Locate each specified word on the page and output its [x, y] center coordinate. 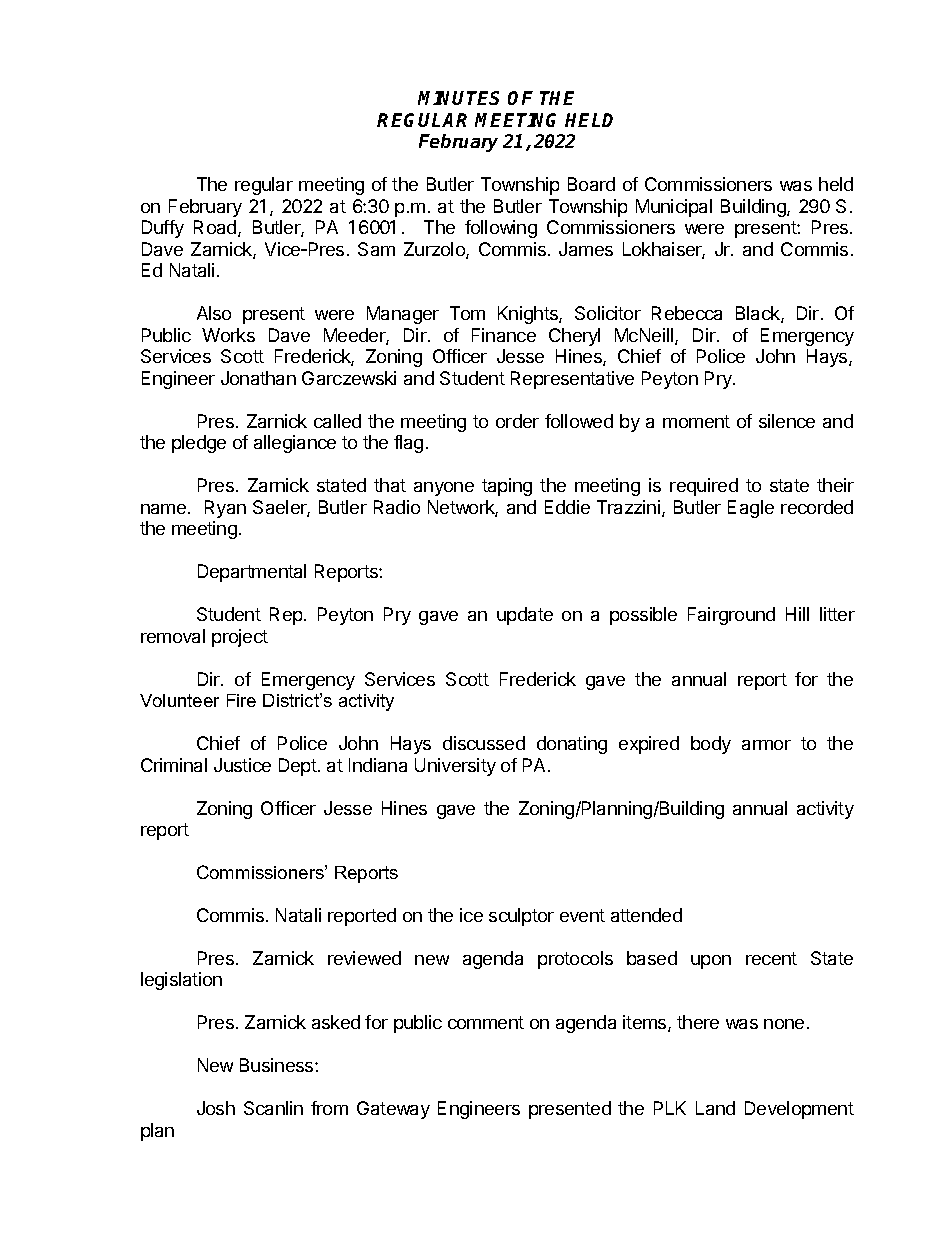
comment [486, 1022]
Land [715, 1108]
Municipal [674, 208]
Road [216, 228]
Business [278, 1065]
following [501, 229]
